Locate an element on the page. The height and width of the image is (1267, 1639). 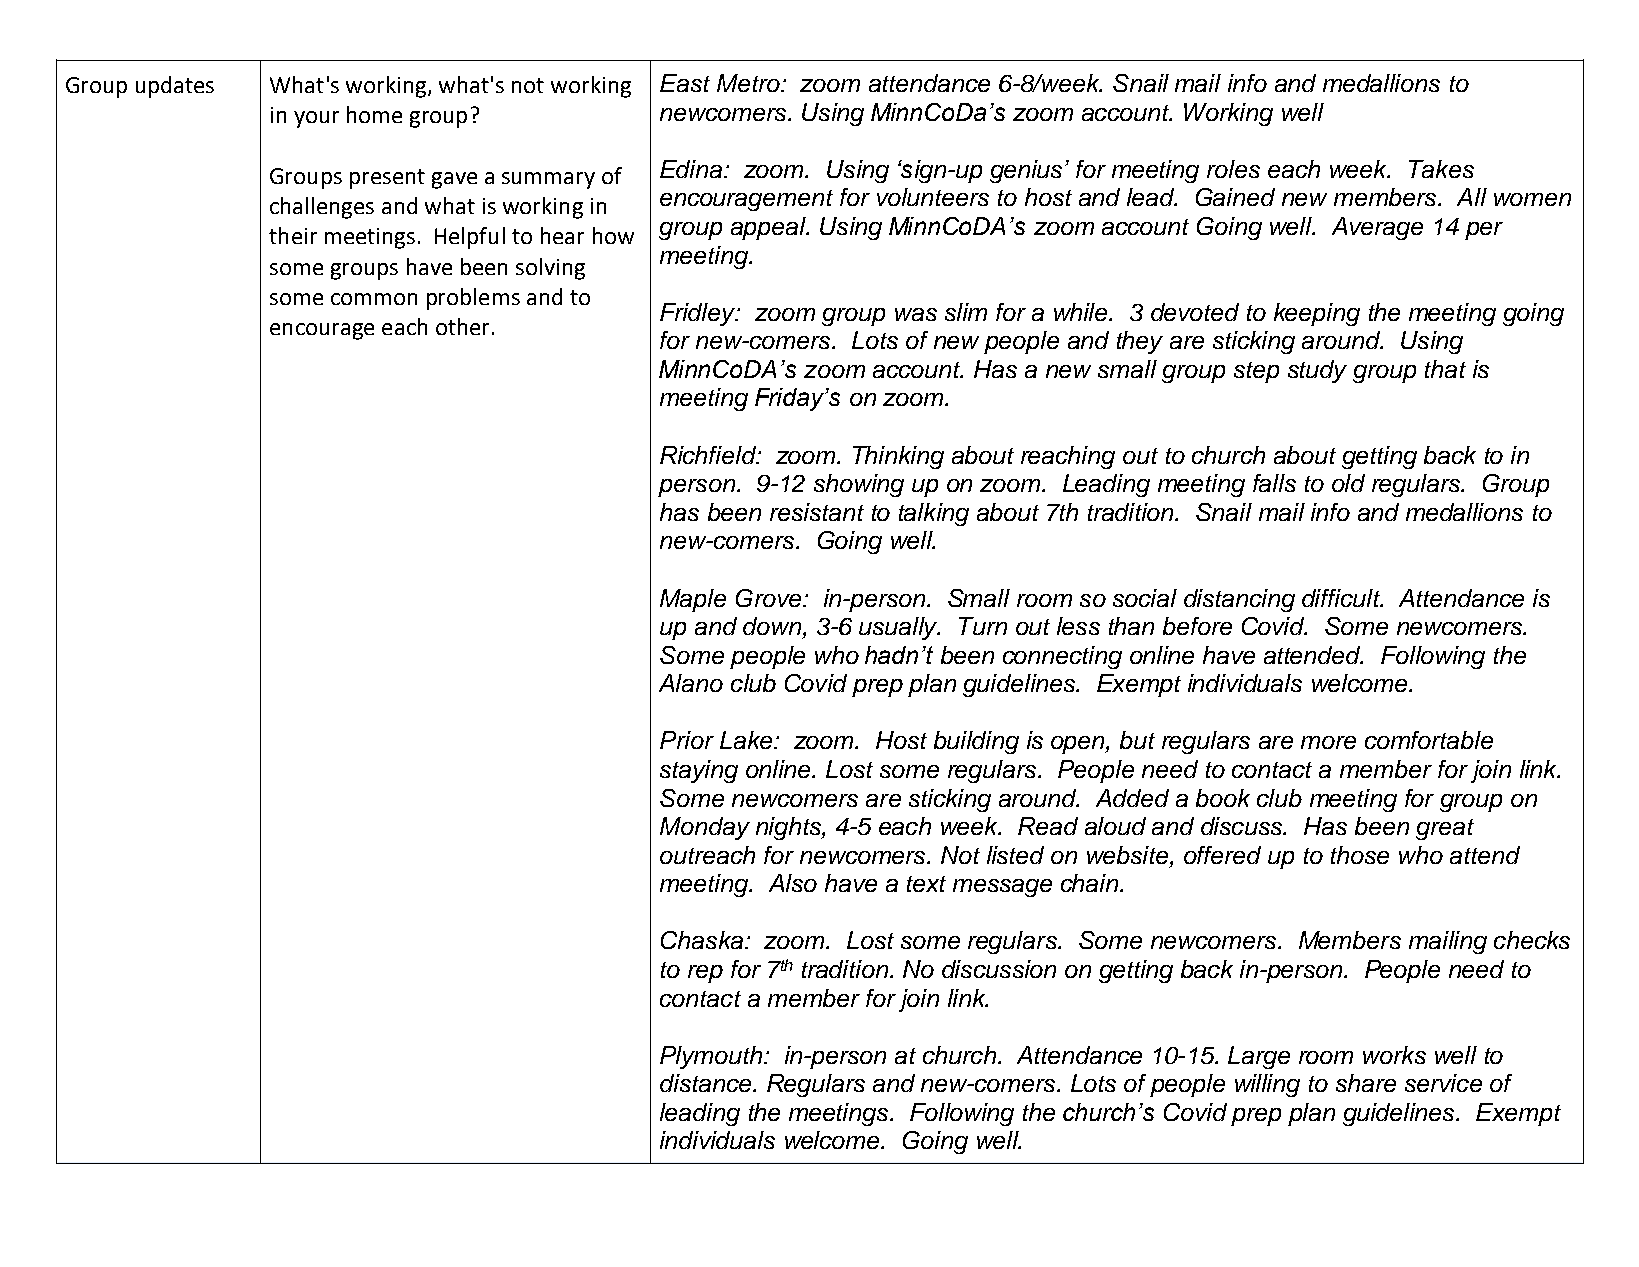
your is located at coordinates (316, 119).
